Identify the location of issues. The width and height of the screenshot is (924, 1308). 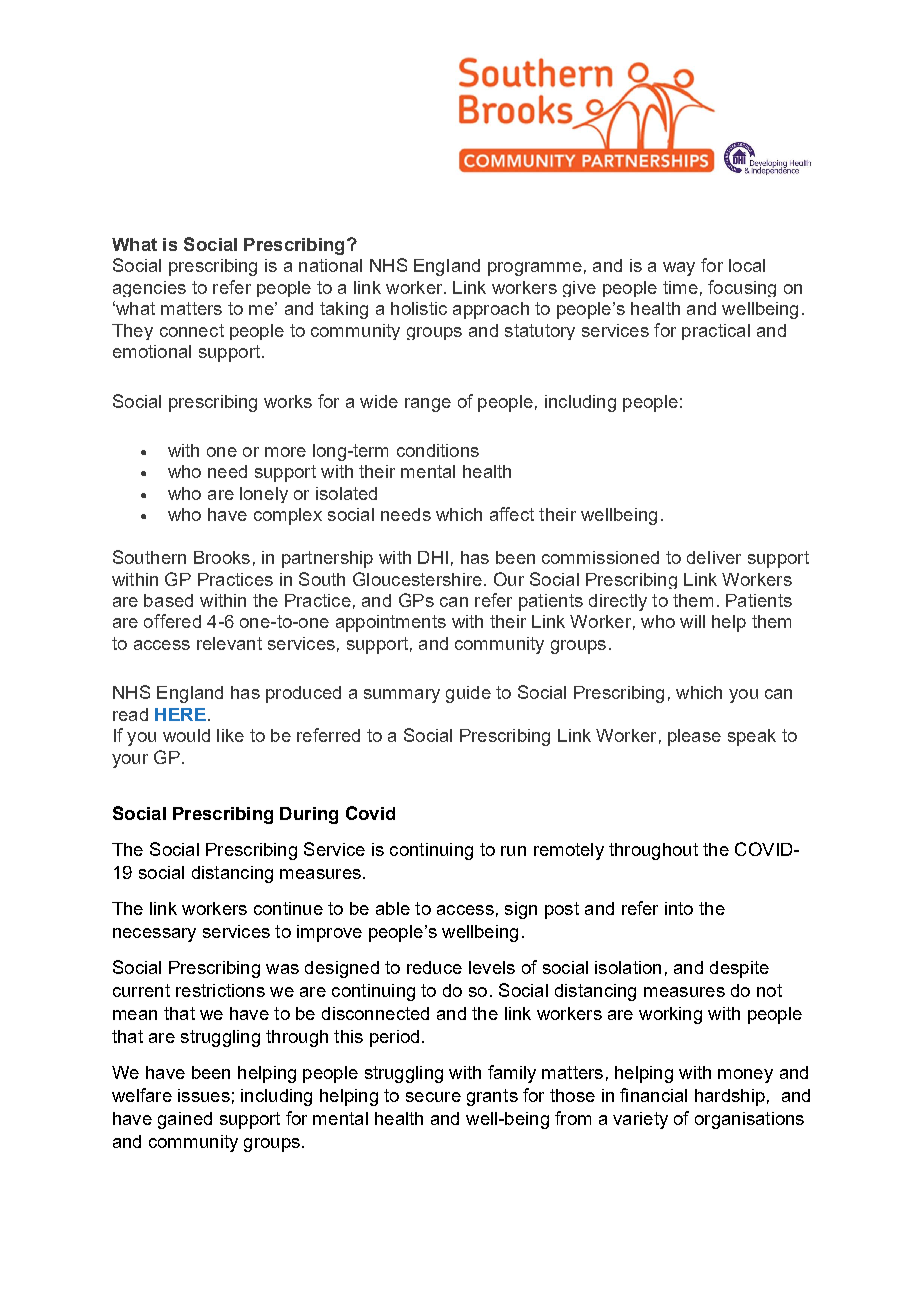
(204, 1095).
